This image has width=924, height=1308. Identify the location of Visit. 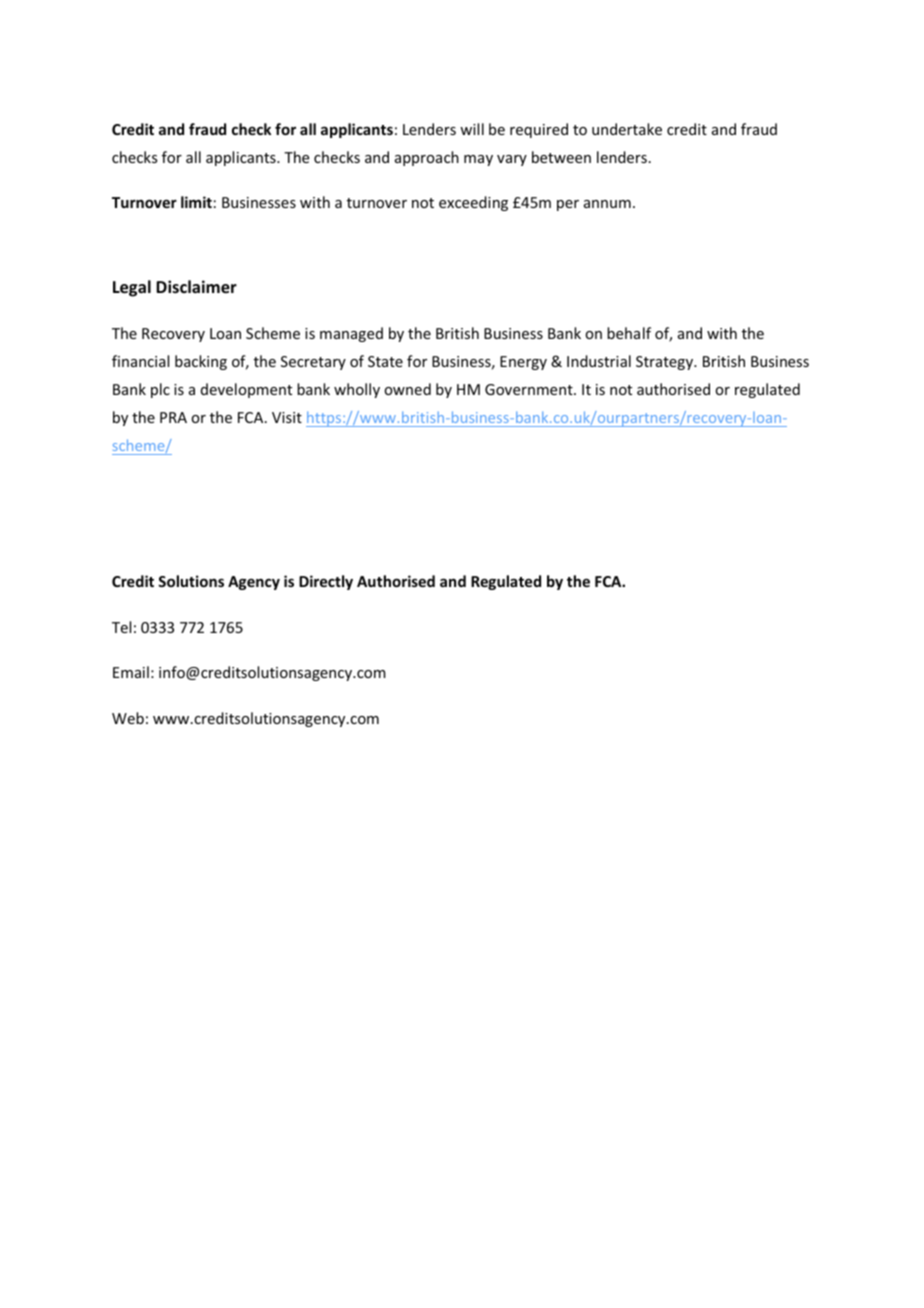
(287, 417).
